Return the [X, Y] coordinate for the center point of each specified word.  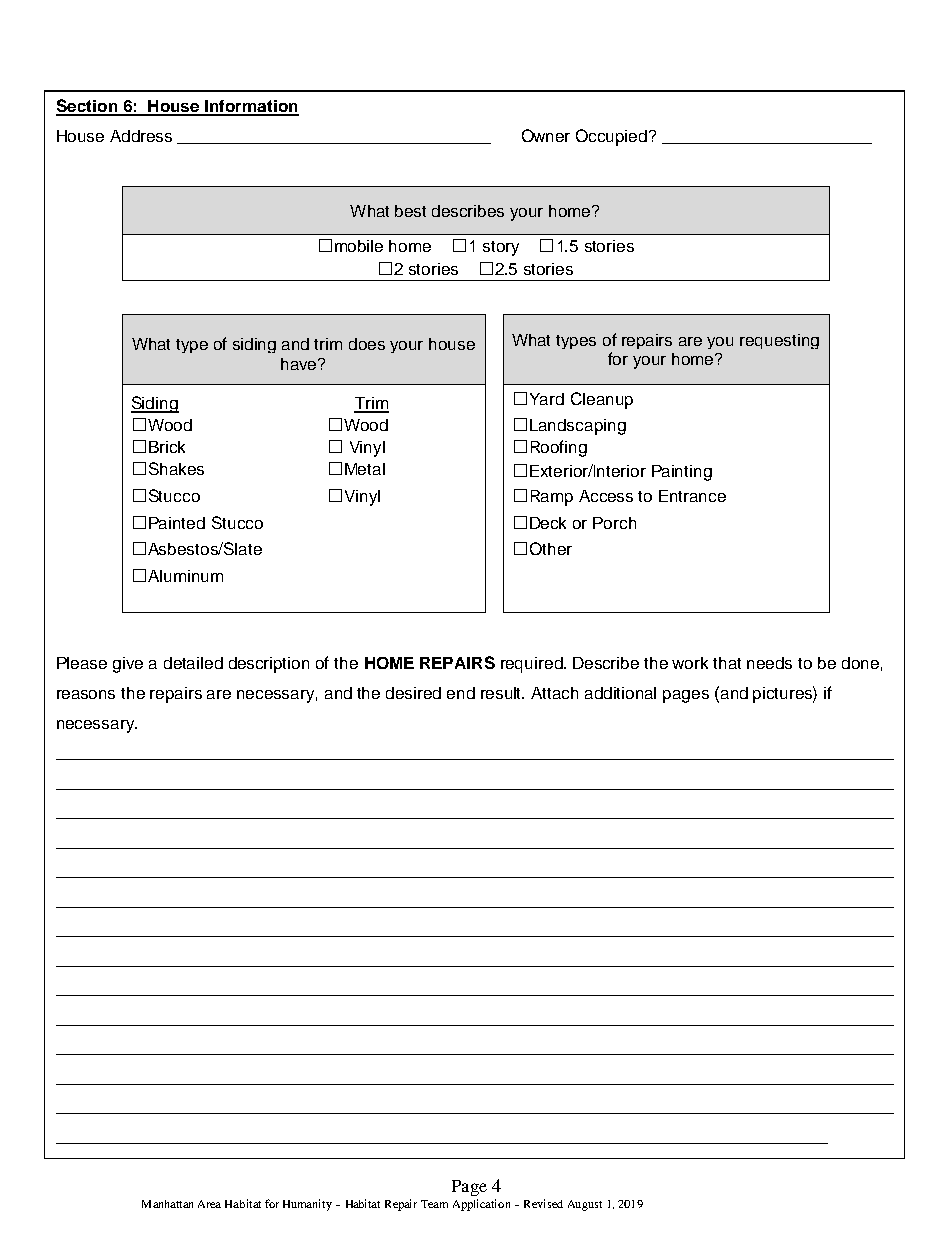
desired [413, 693]
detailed [193, 663]
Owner [546, 135]
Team [434, 1204]
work [690, 663]
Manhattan [167, 1204]
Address [141, 136]
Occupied [611, 137]
